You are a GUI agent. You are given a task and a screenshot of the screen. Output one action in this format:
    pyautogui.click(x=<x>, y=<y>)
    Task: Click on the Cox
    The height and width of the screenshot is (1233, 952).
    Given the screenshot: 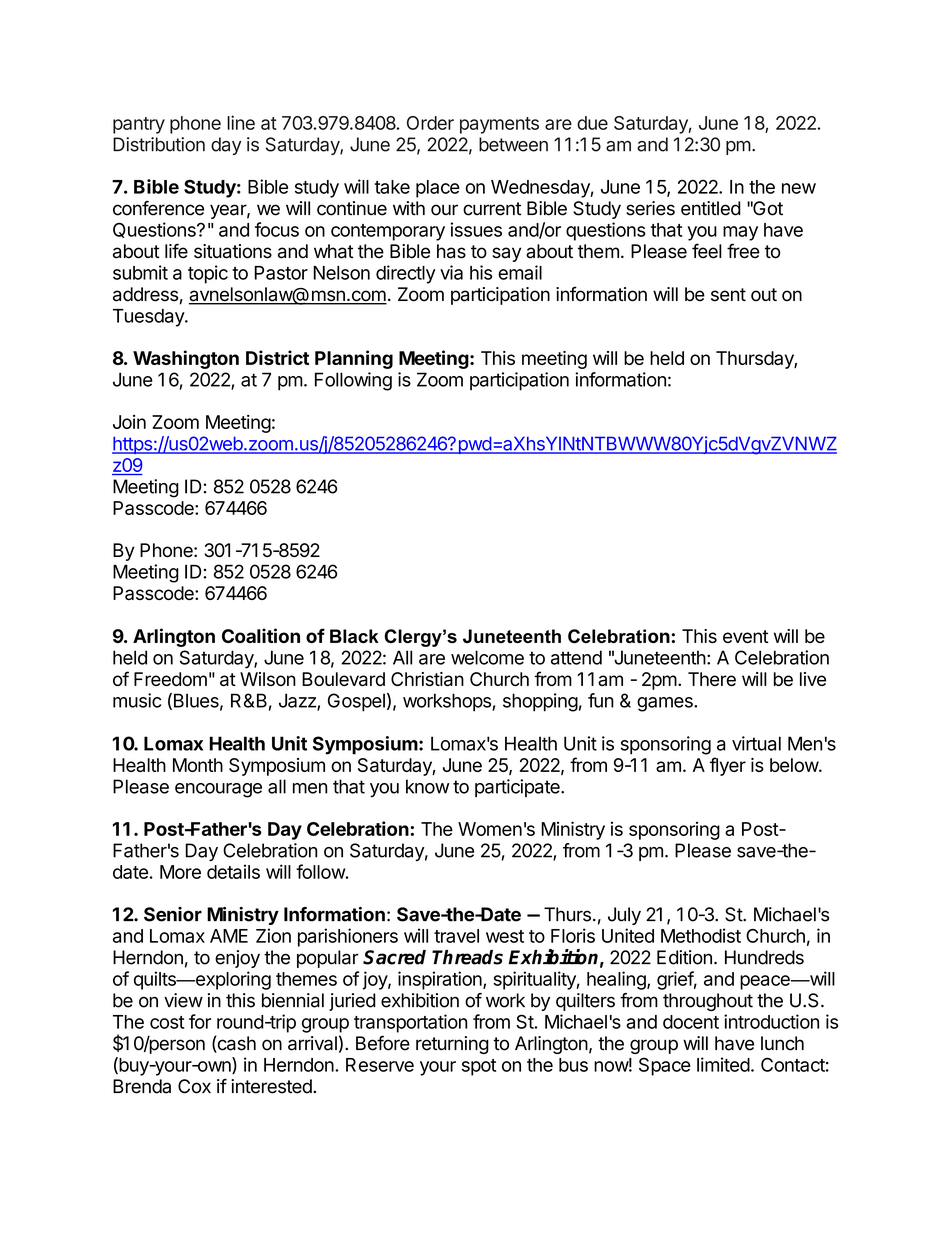 What is the action you would take?
    pyautogui.click(x=194, y=1086)
